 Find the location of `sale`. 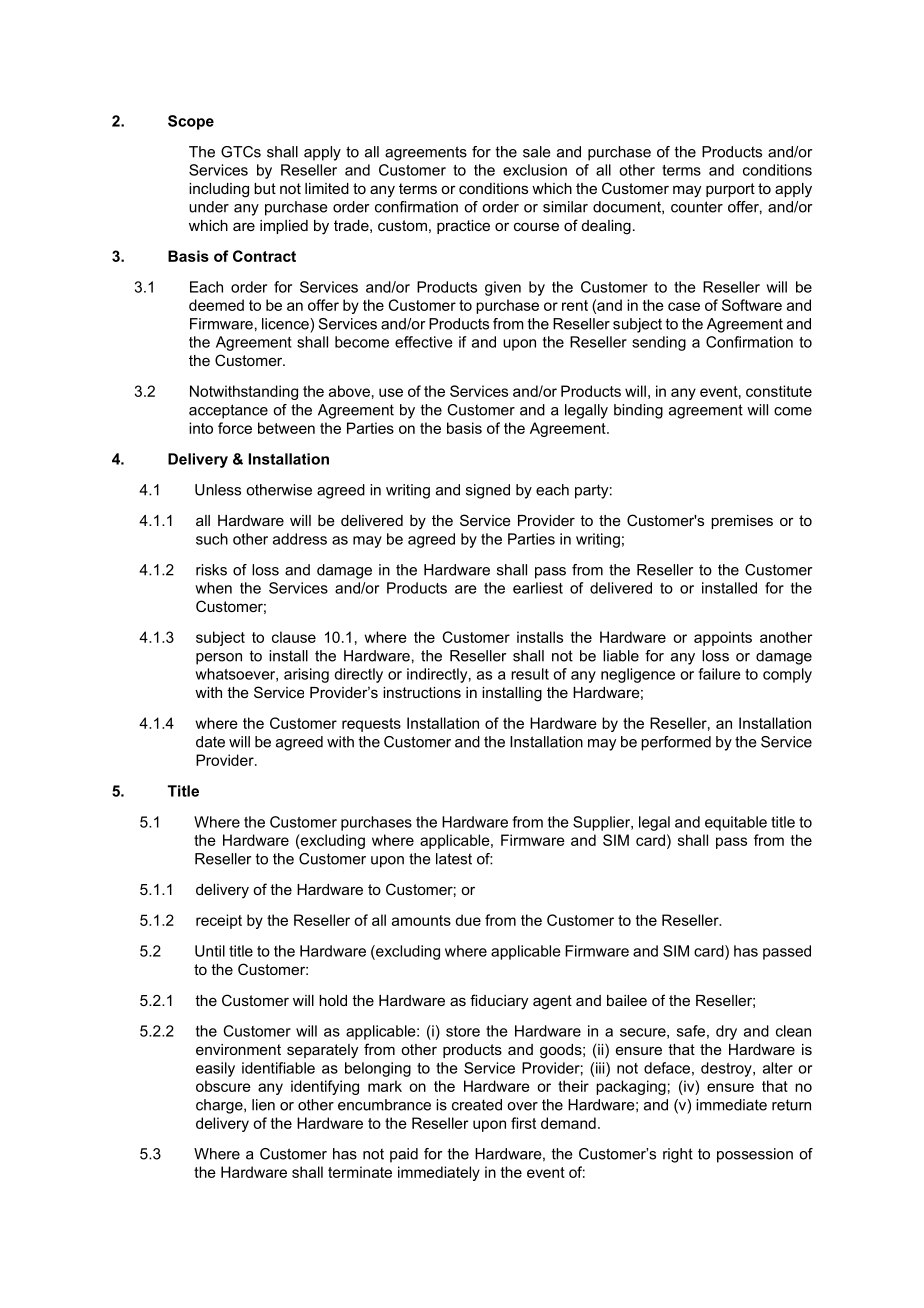

sale is located at coordinates (537, 152).
